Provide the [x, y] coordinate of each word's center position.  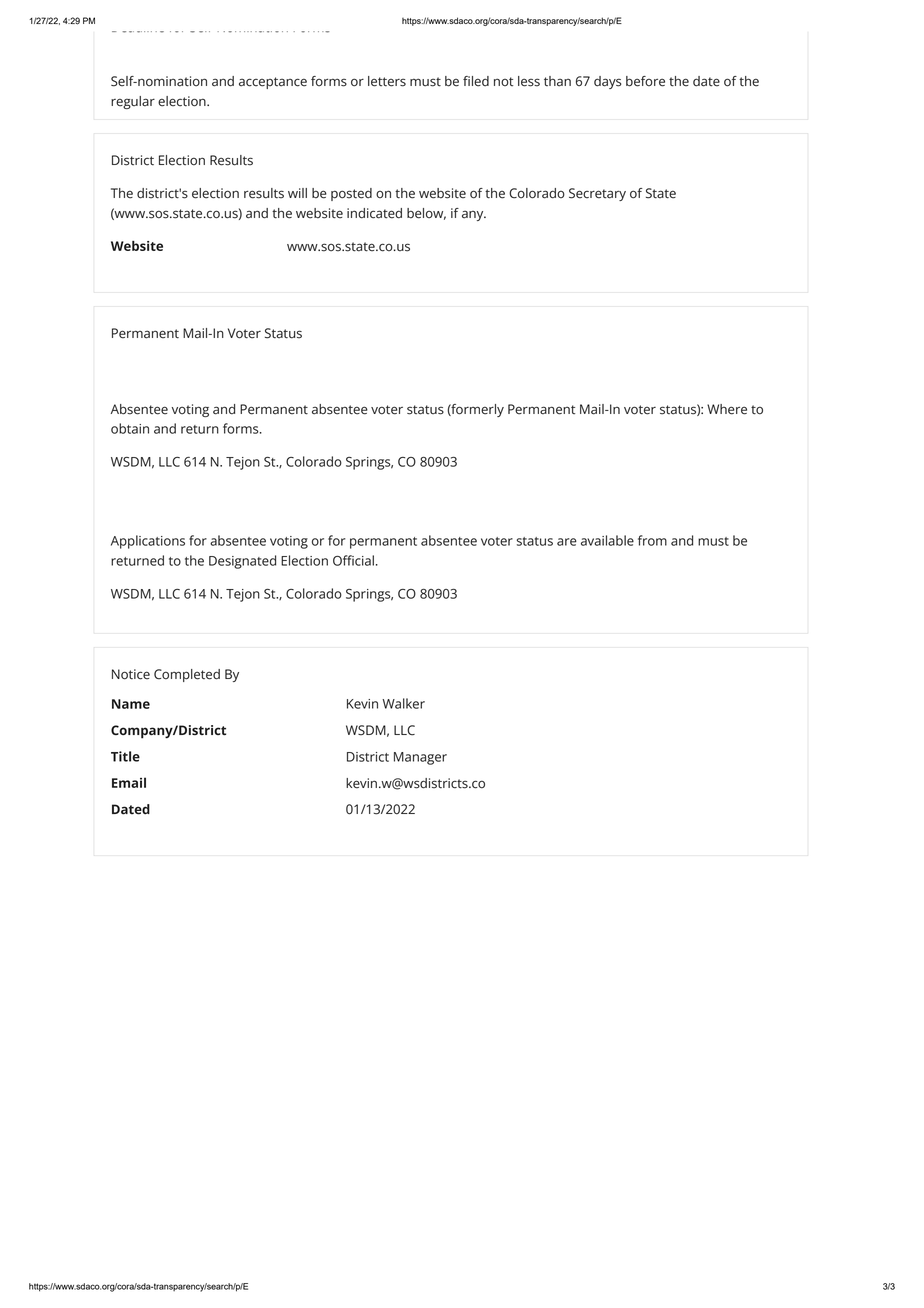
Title [125, 756]
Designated [242, 562]
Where [727, 409]
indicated [374, 213]
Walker [403, 703]
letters [387, 81]
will [297, 193]
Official [353, 560]
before [645, 81]
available [607, 540]
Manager [420, 758]
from [652, 540]
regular [133, 102]
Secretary [597, 194]
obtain [130, 428]
